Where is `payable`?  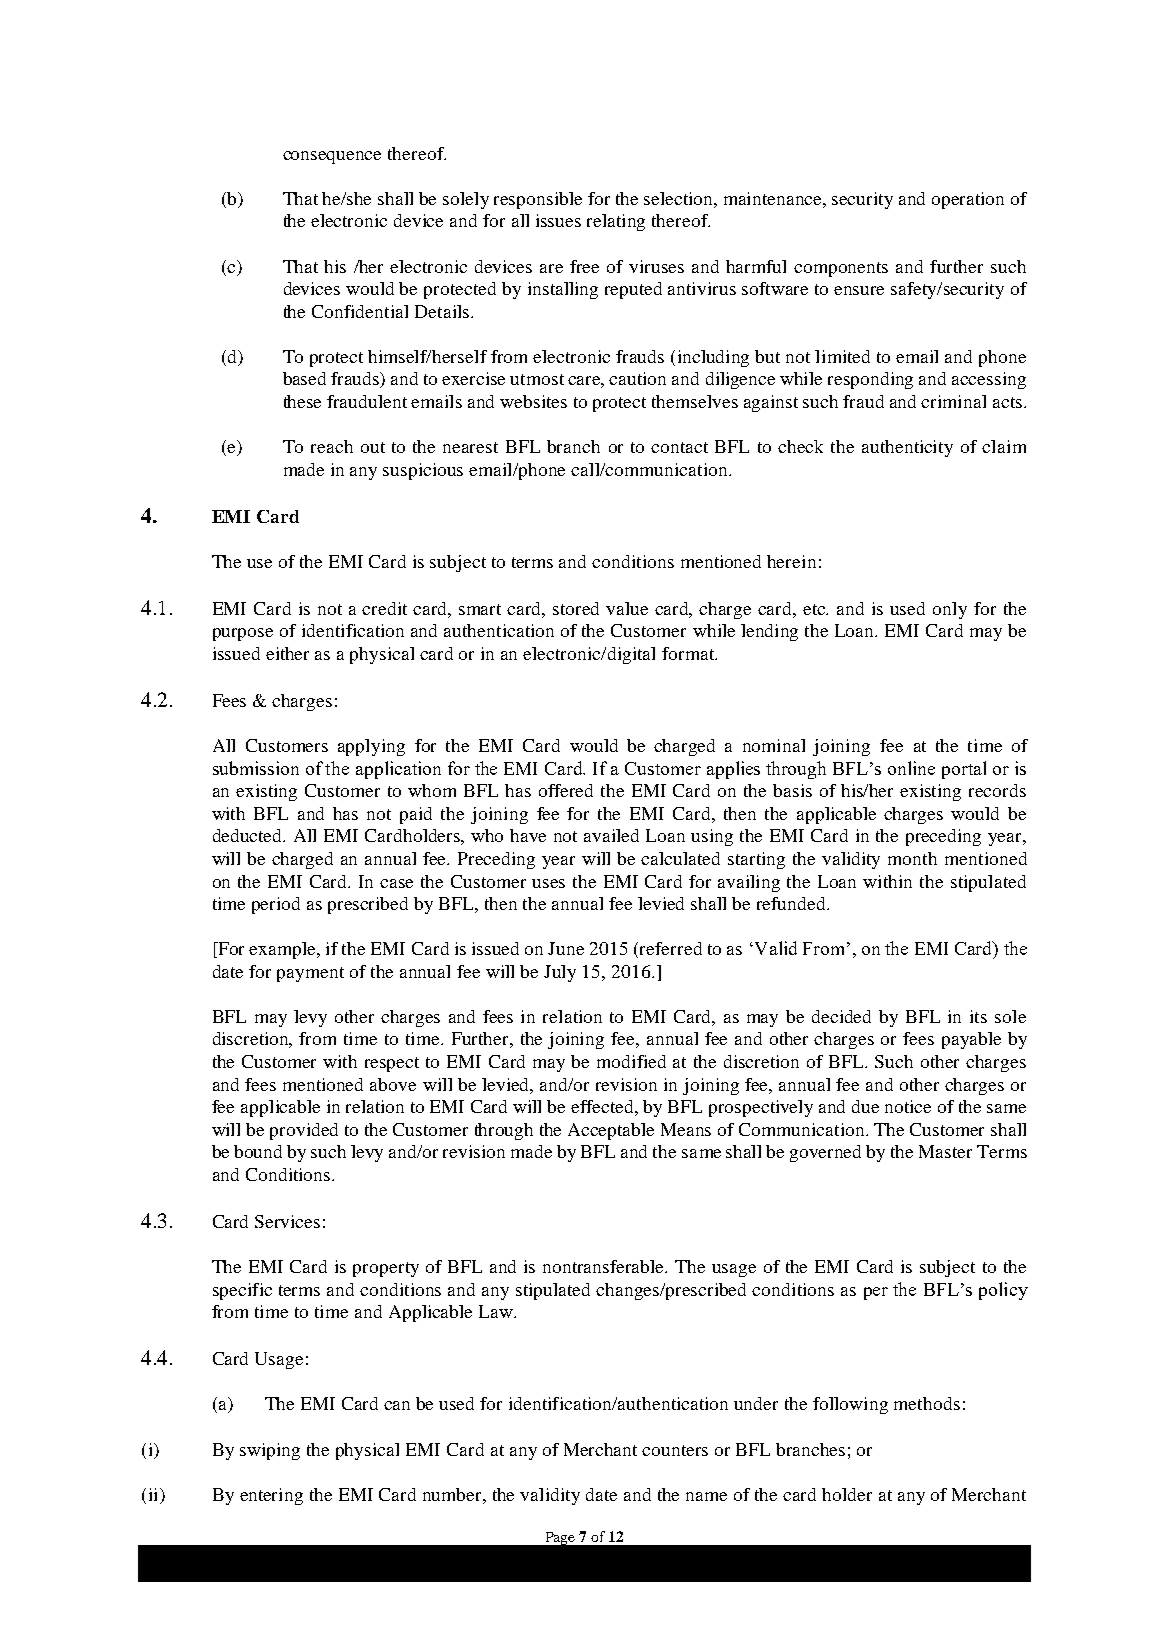 payable is located at coordinates (971, 1040).
